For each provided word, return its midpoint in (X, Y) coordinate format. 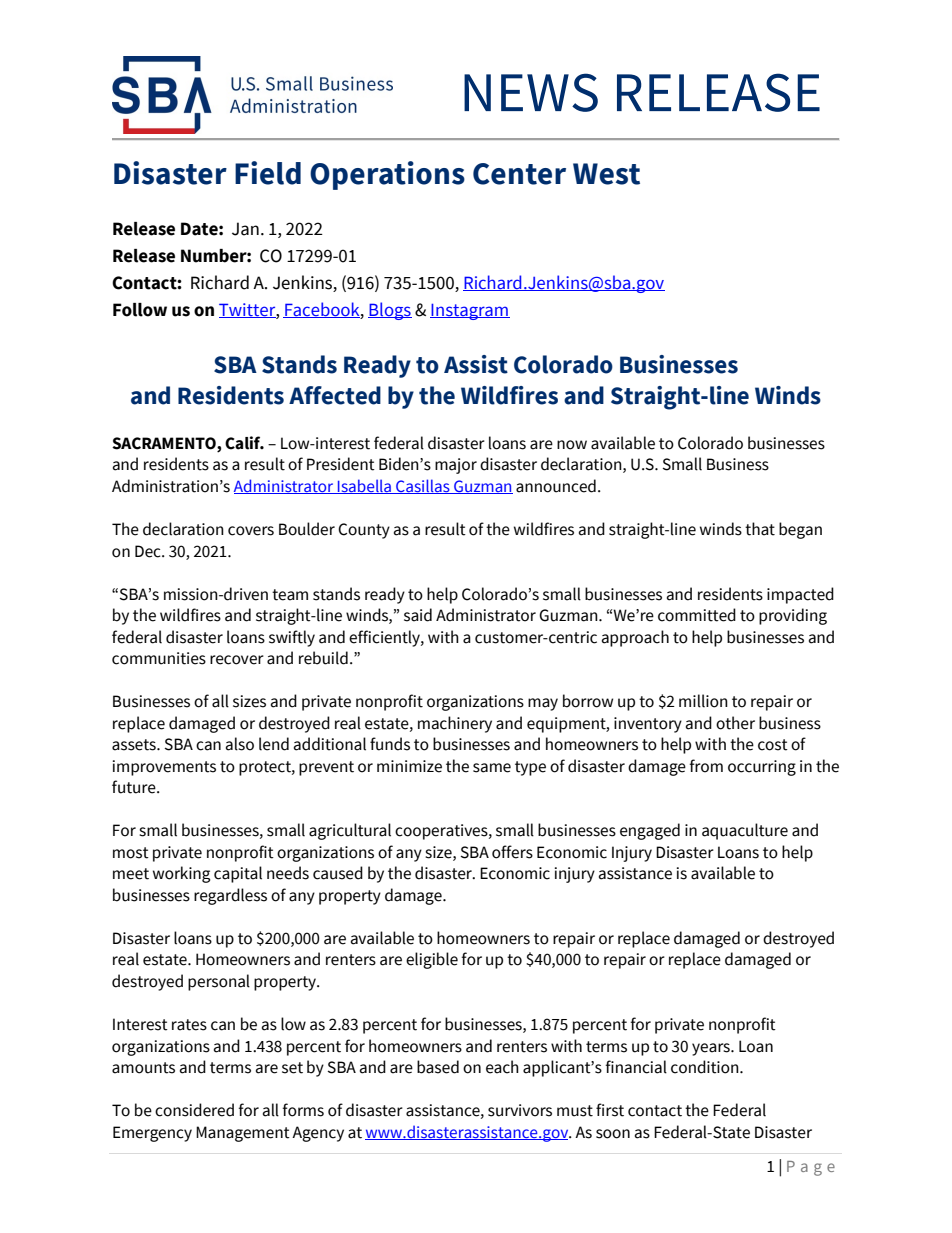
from (706, 766)
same (492, 768)
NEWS (531, 92)
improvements (164, 768)
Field (268, 173)
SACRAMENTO (165, 444)
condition (706, 1067)
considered (194, 1110)
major (456, 466)
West (606, 174)
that (760, 529)
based (438, 1067)
